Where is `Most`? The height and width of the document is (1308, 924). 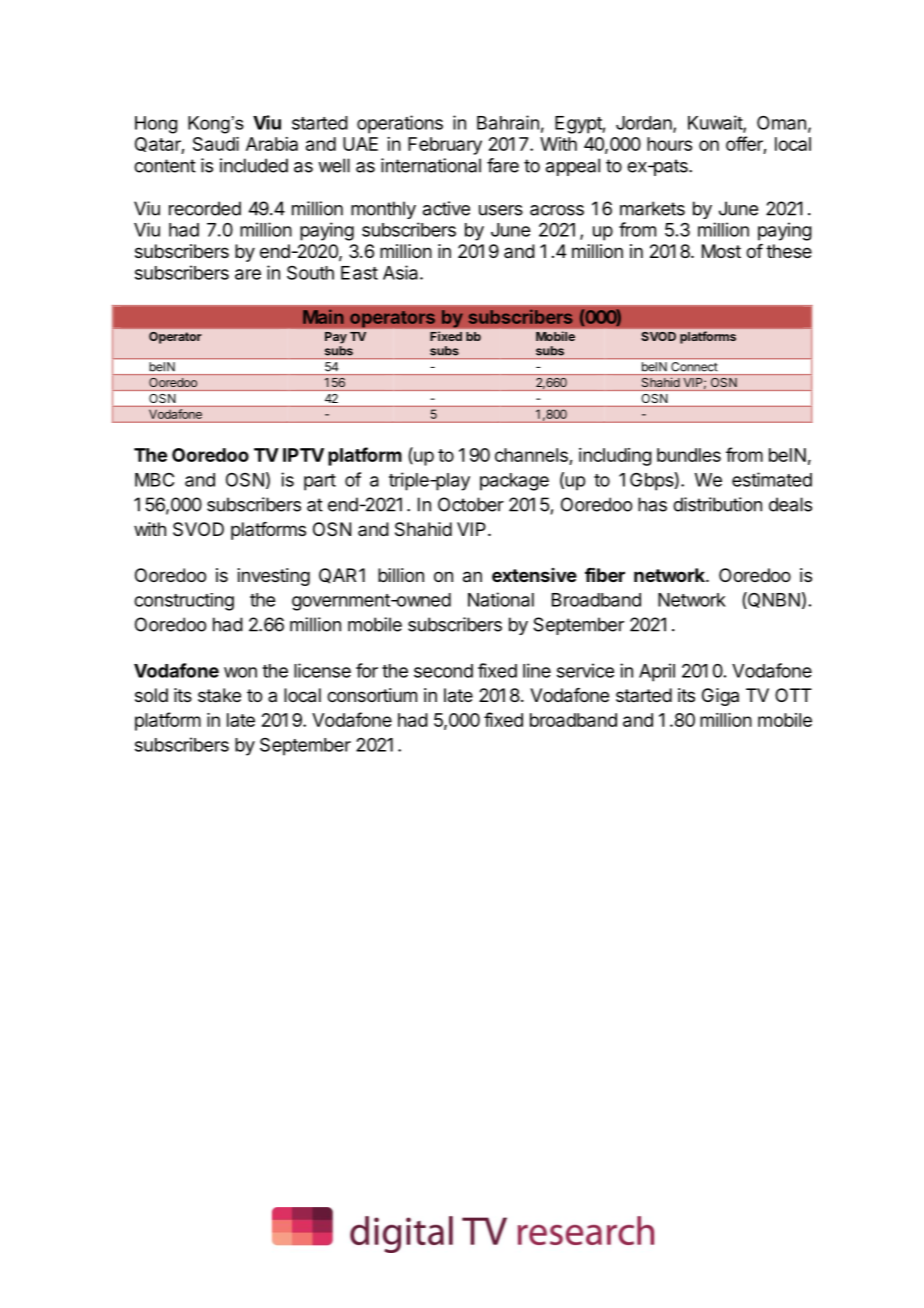 Most is located at coordinates (721, 251).
